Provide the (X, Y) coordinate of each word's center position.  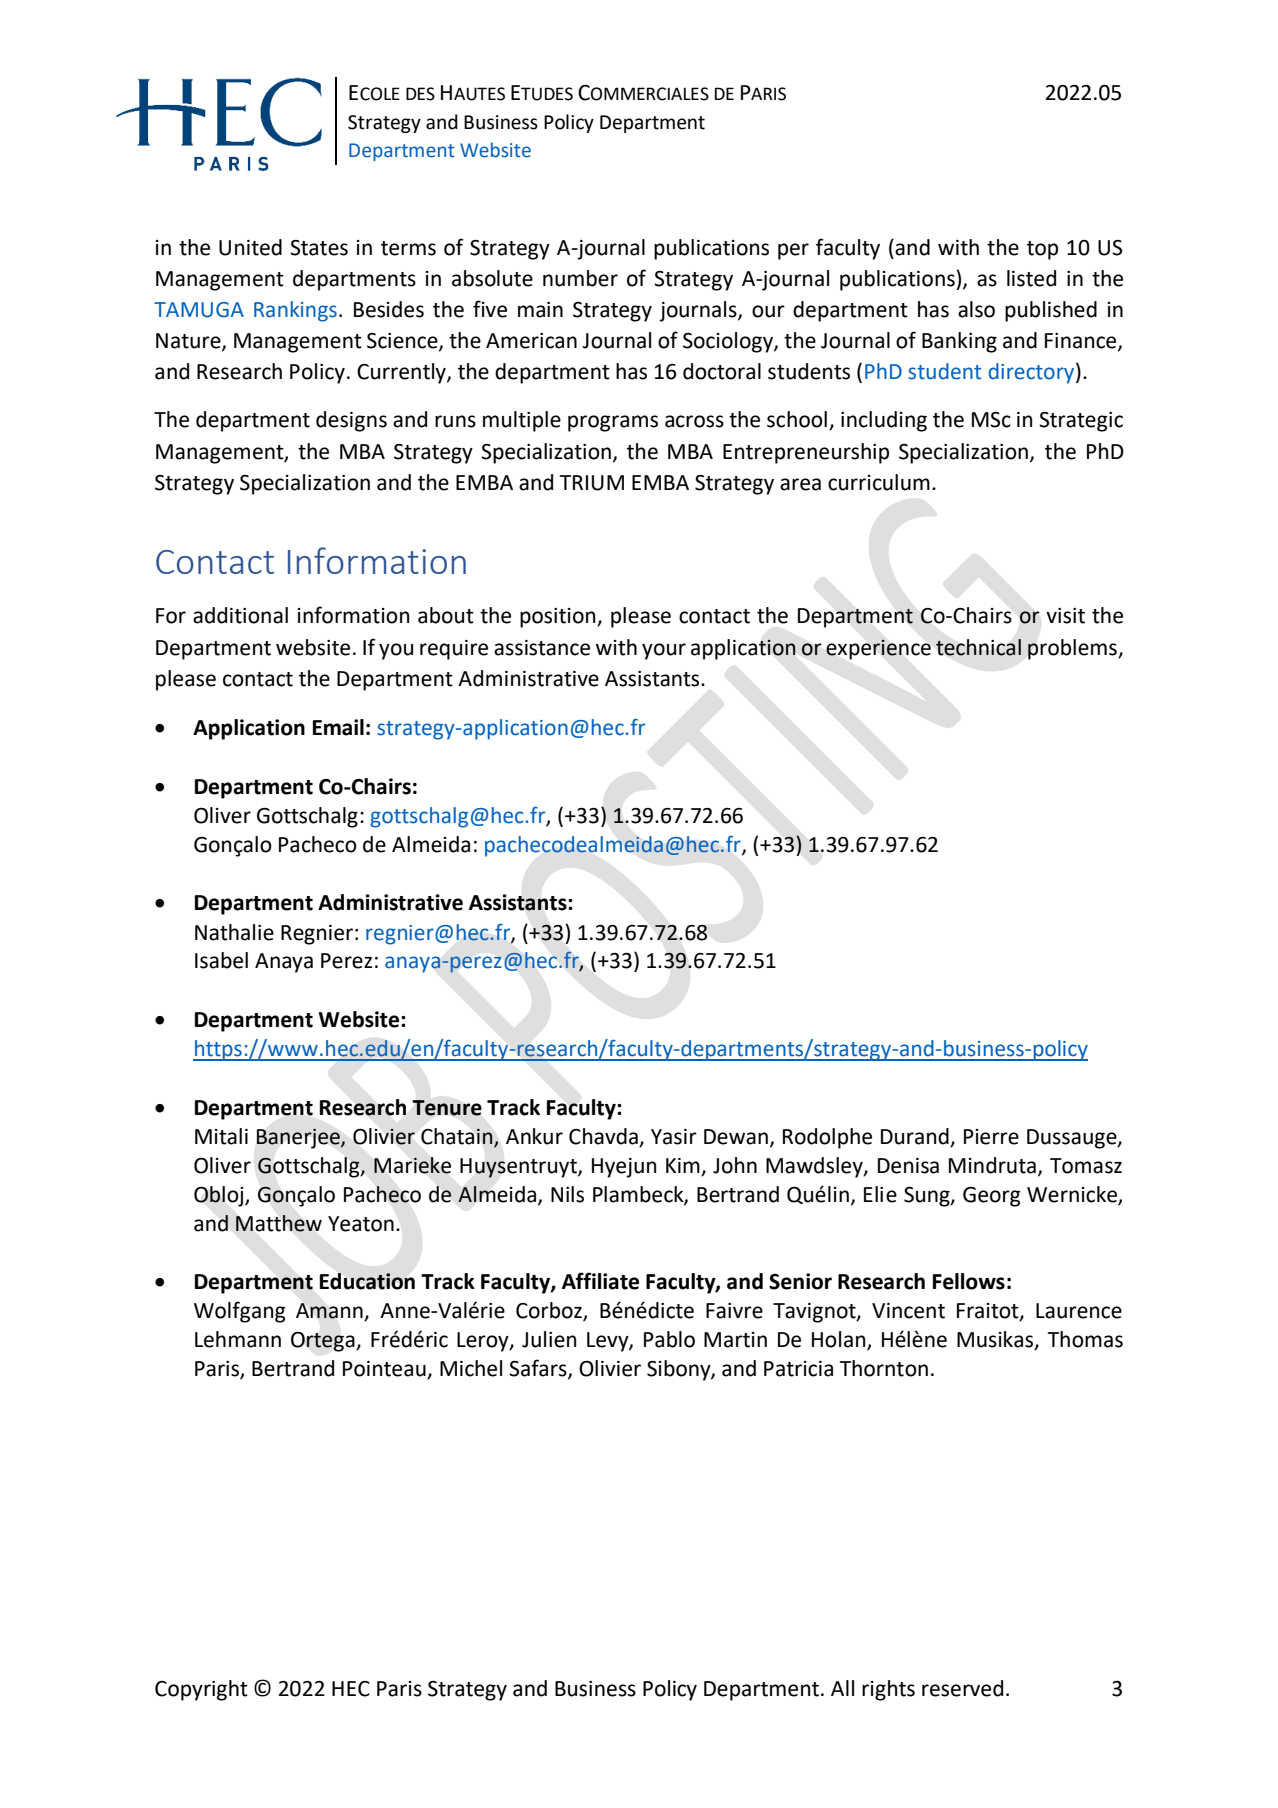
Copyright (201, 1690)
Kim (683, 1165)
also (976, 309)
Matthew (279, 1223)
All (842, 1688)
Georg (992, 1197)
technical (978, 647)
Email (338, 727)
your (664, 651)
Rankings (295, 311)
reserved (962, 1688)
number (580, 278)
